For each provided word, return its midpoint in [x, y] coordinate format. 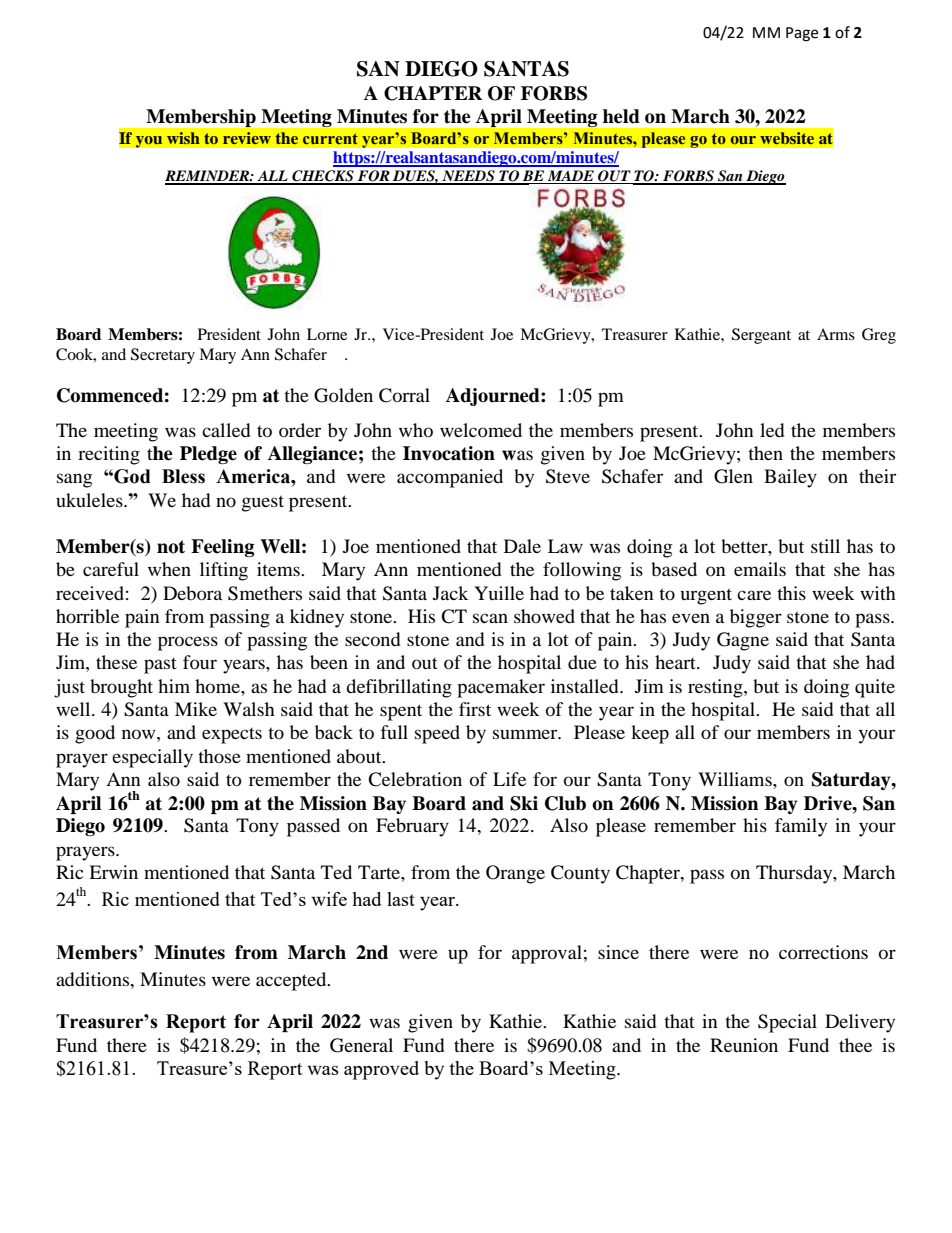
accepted [292, 981]
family [801, 827]
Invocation [449, 453]
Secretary [163, 356]
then [765, 453]
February [412, 827]
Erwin [113, 872]
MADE [571, 177]
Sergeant [761, 336]
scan [490, 618]
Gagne [743, 641]
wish [183, 138]
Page [802, 34]
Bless [183, 476]
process [188, 643]
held [621, 116]
